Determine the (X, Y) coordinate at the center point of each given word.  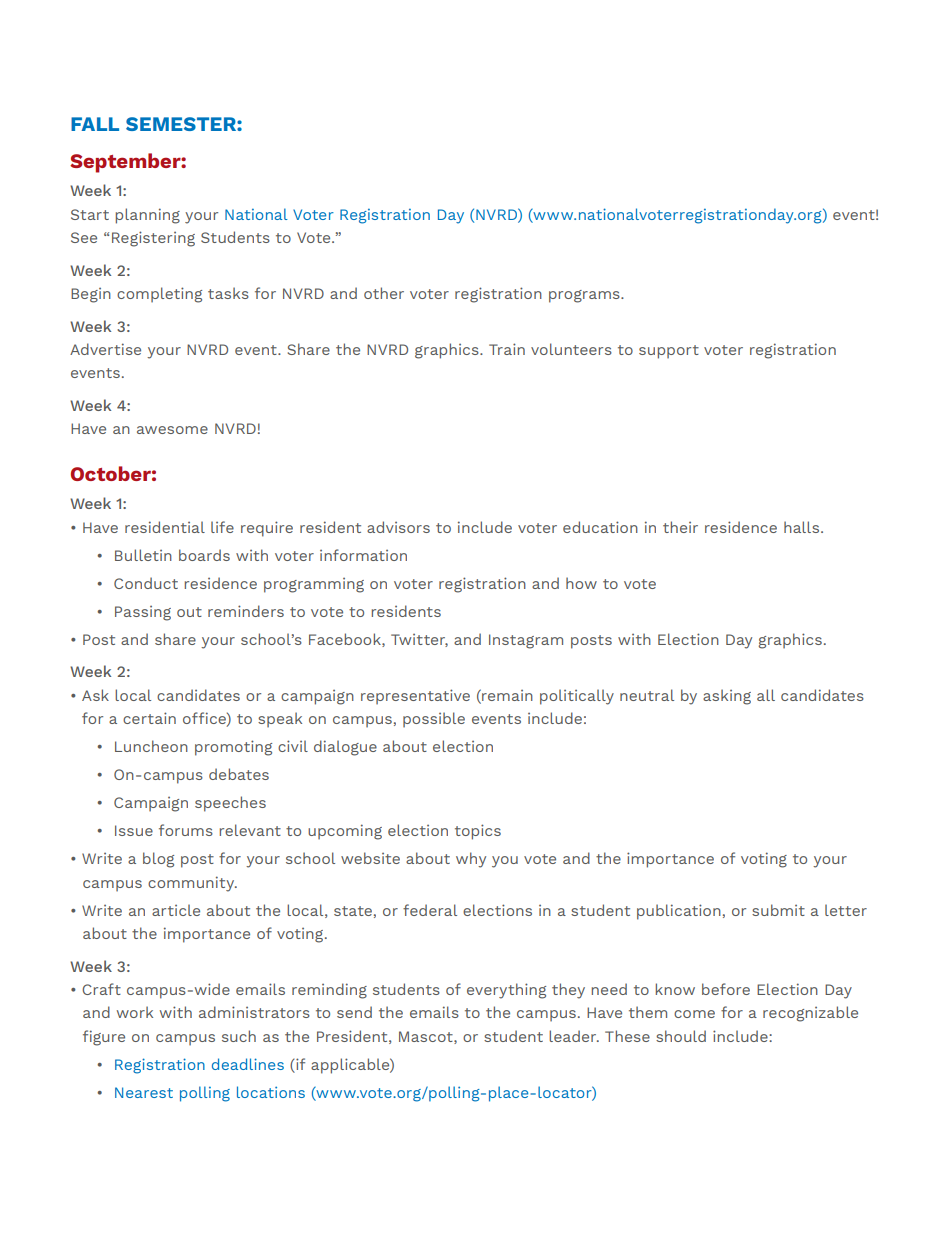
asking (727, 697)
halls (803, 527)
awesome (172, 430)
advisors (398, 527)
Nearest (144, 1092)
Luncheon (151, 746)
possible (434, 720)
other (384, 293)
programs (585, 296)
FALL (95, 124)
